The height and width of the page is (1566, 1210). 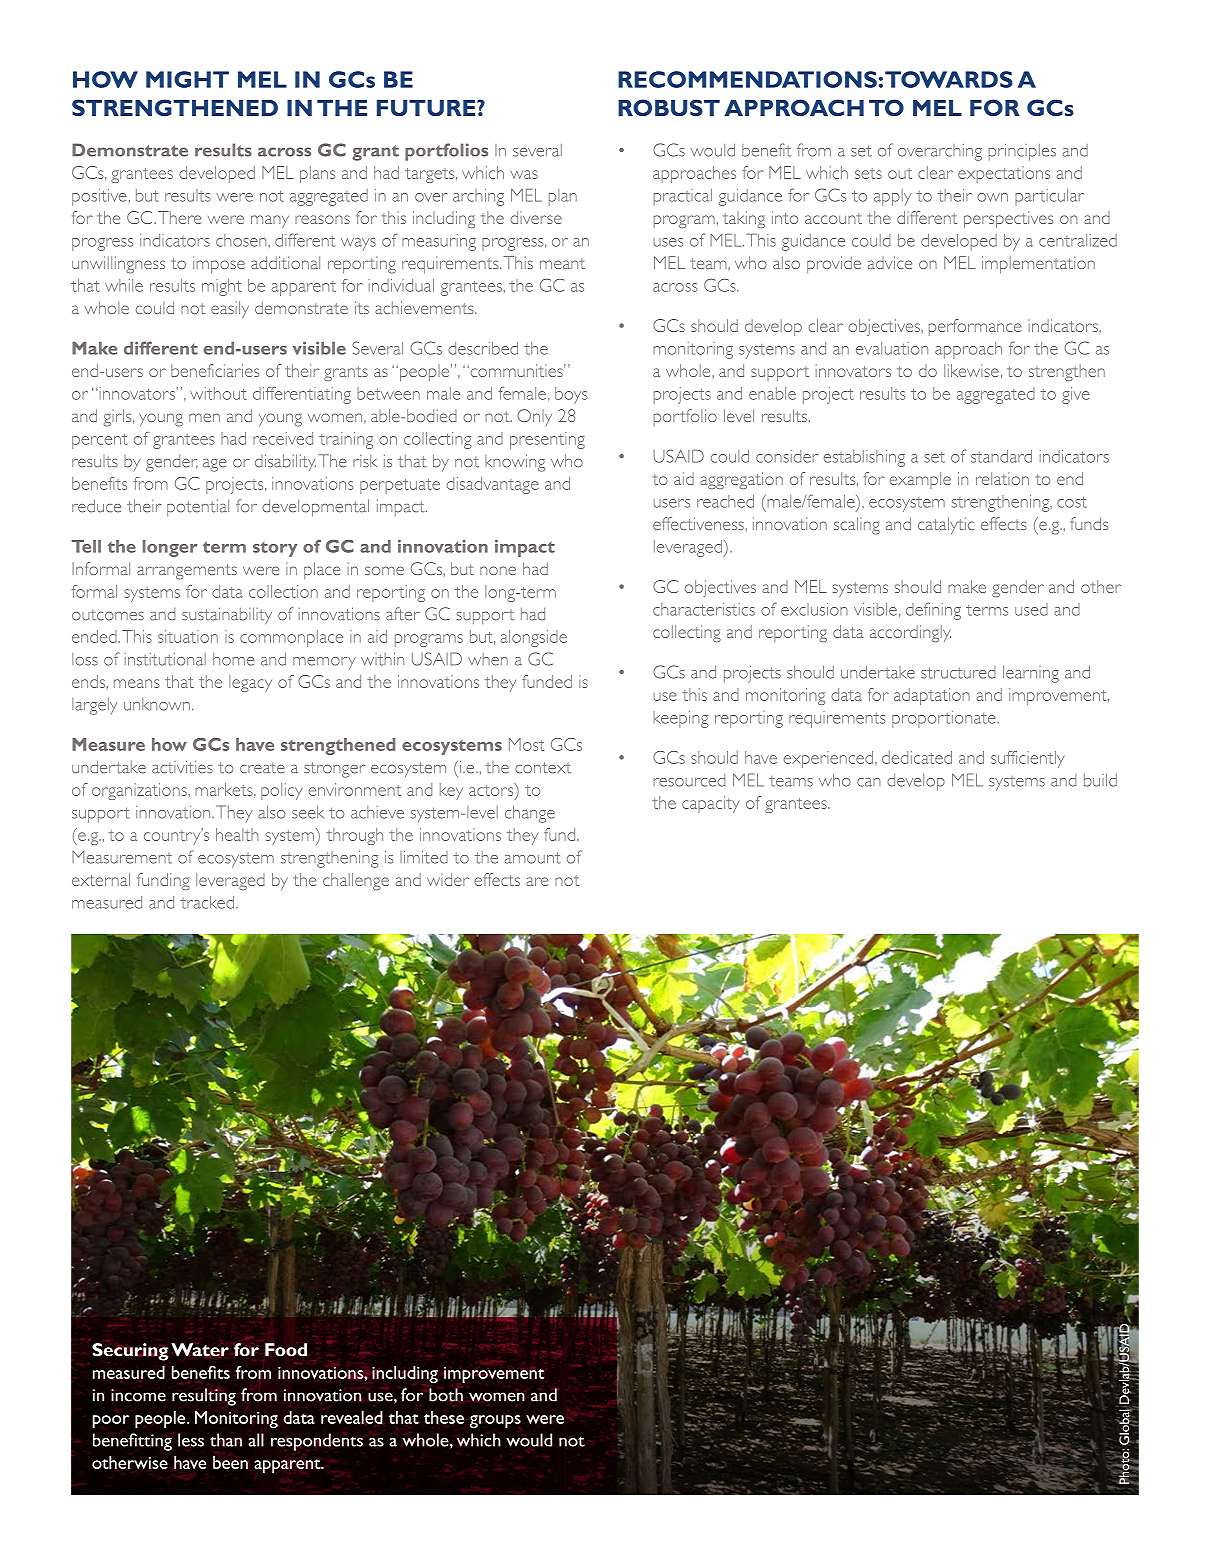 I want to click on arrangements, so click(x=187, y=572).
